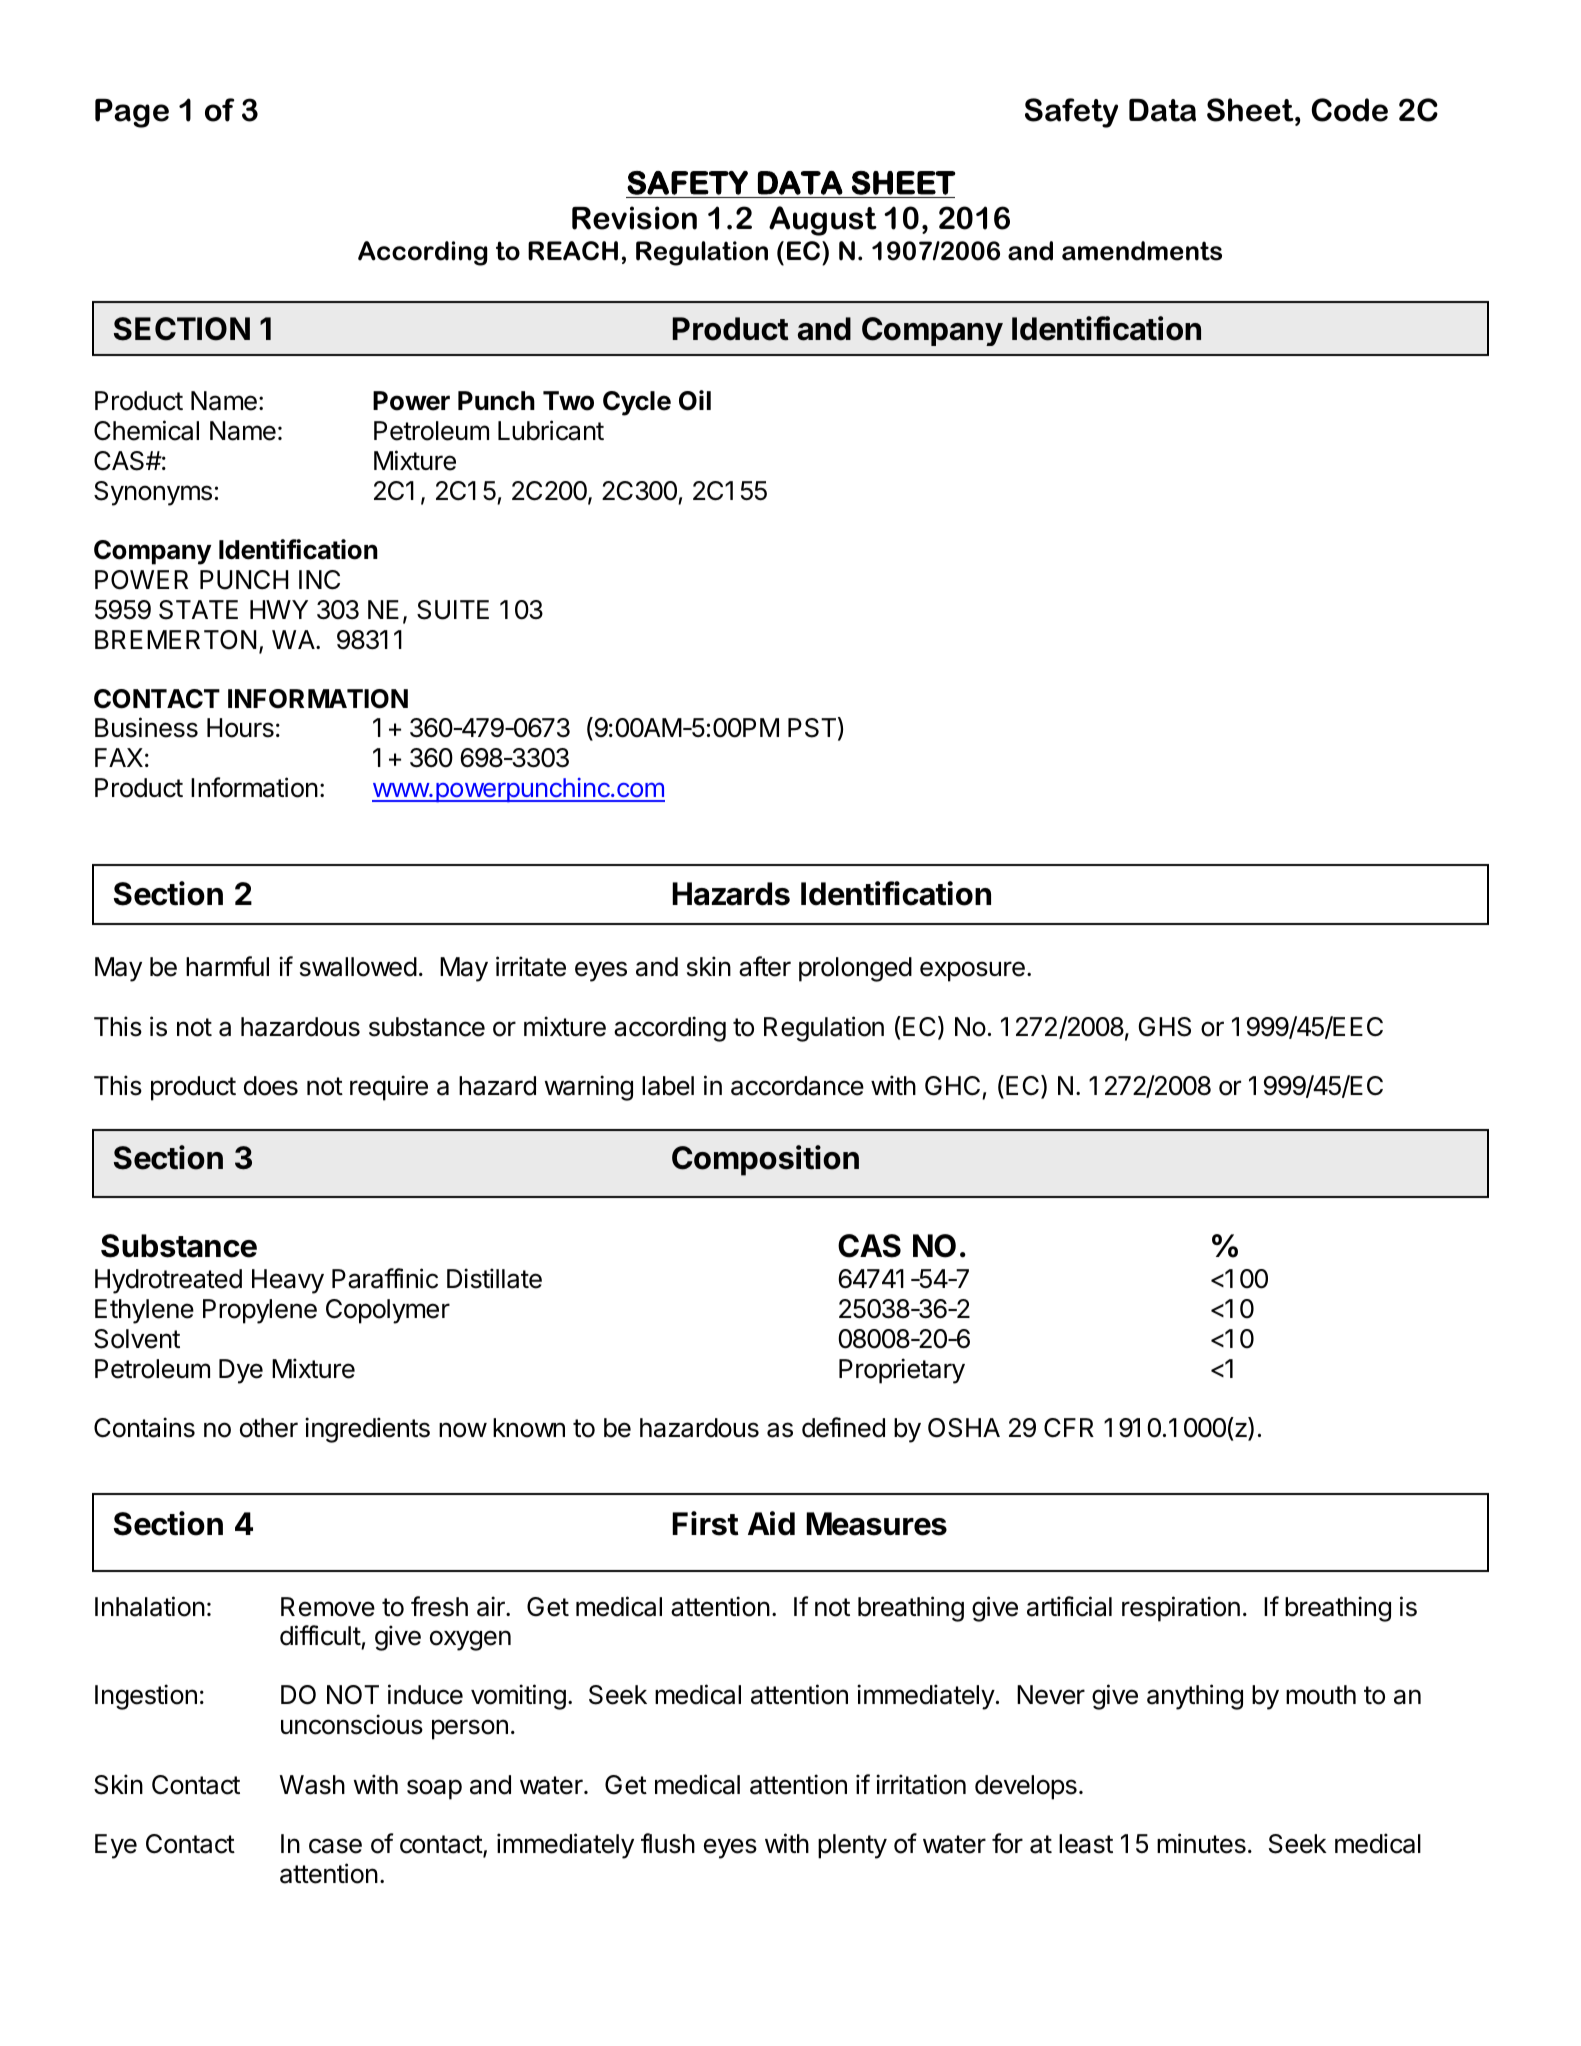 The width and height of the document is (1581, 2046). I want to click on defined, so click(843, 1427).
